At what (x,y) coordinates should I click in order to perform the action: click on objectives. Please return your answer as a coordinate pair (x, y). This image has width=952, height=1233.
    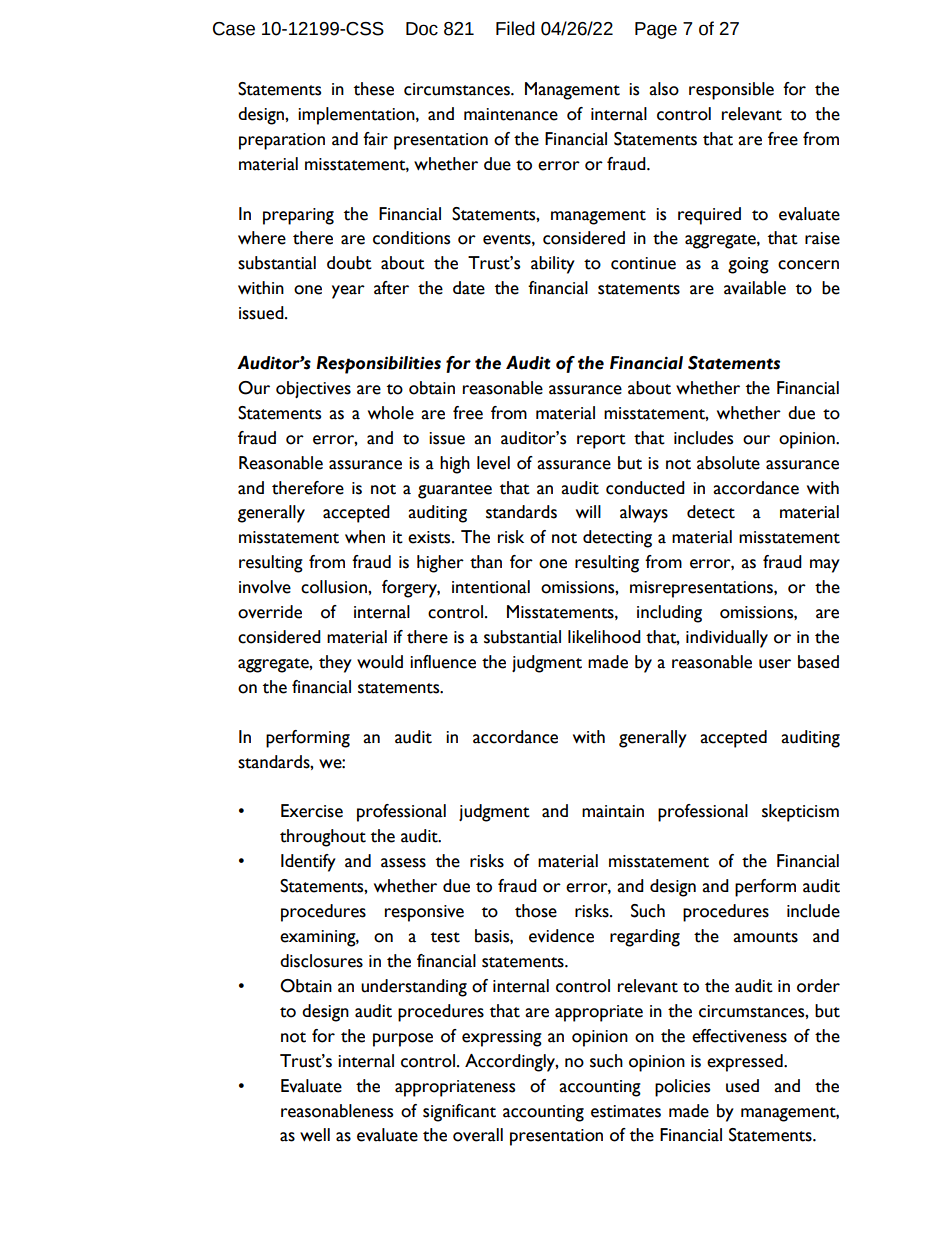
    Looking at the image, I should click on (313, 389).
